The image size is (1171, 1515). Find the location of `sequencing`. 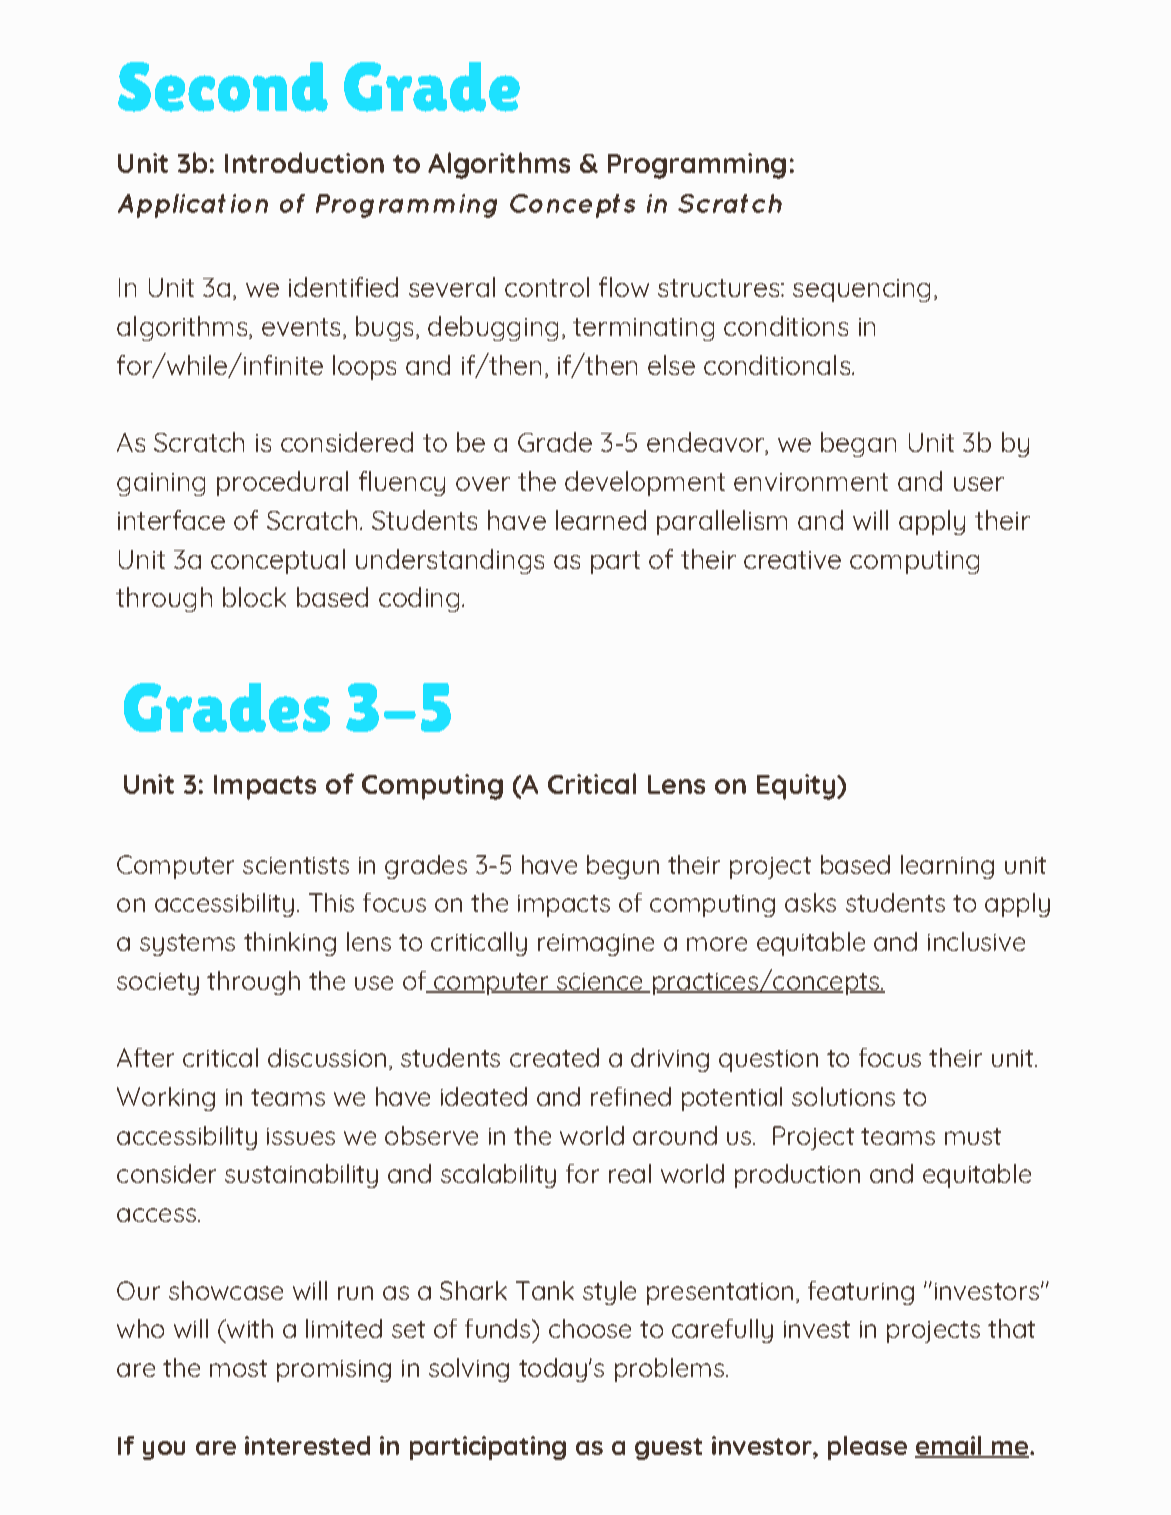

sequencing is located at coordinates (861, 290).
